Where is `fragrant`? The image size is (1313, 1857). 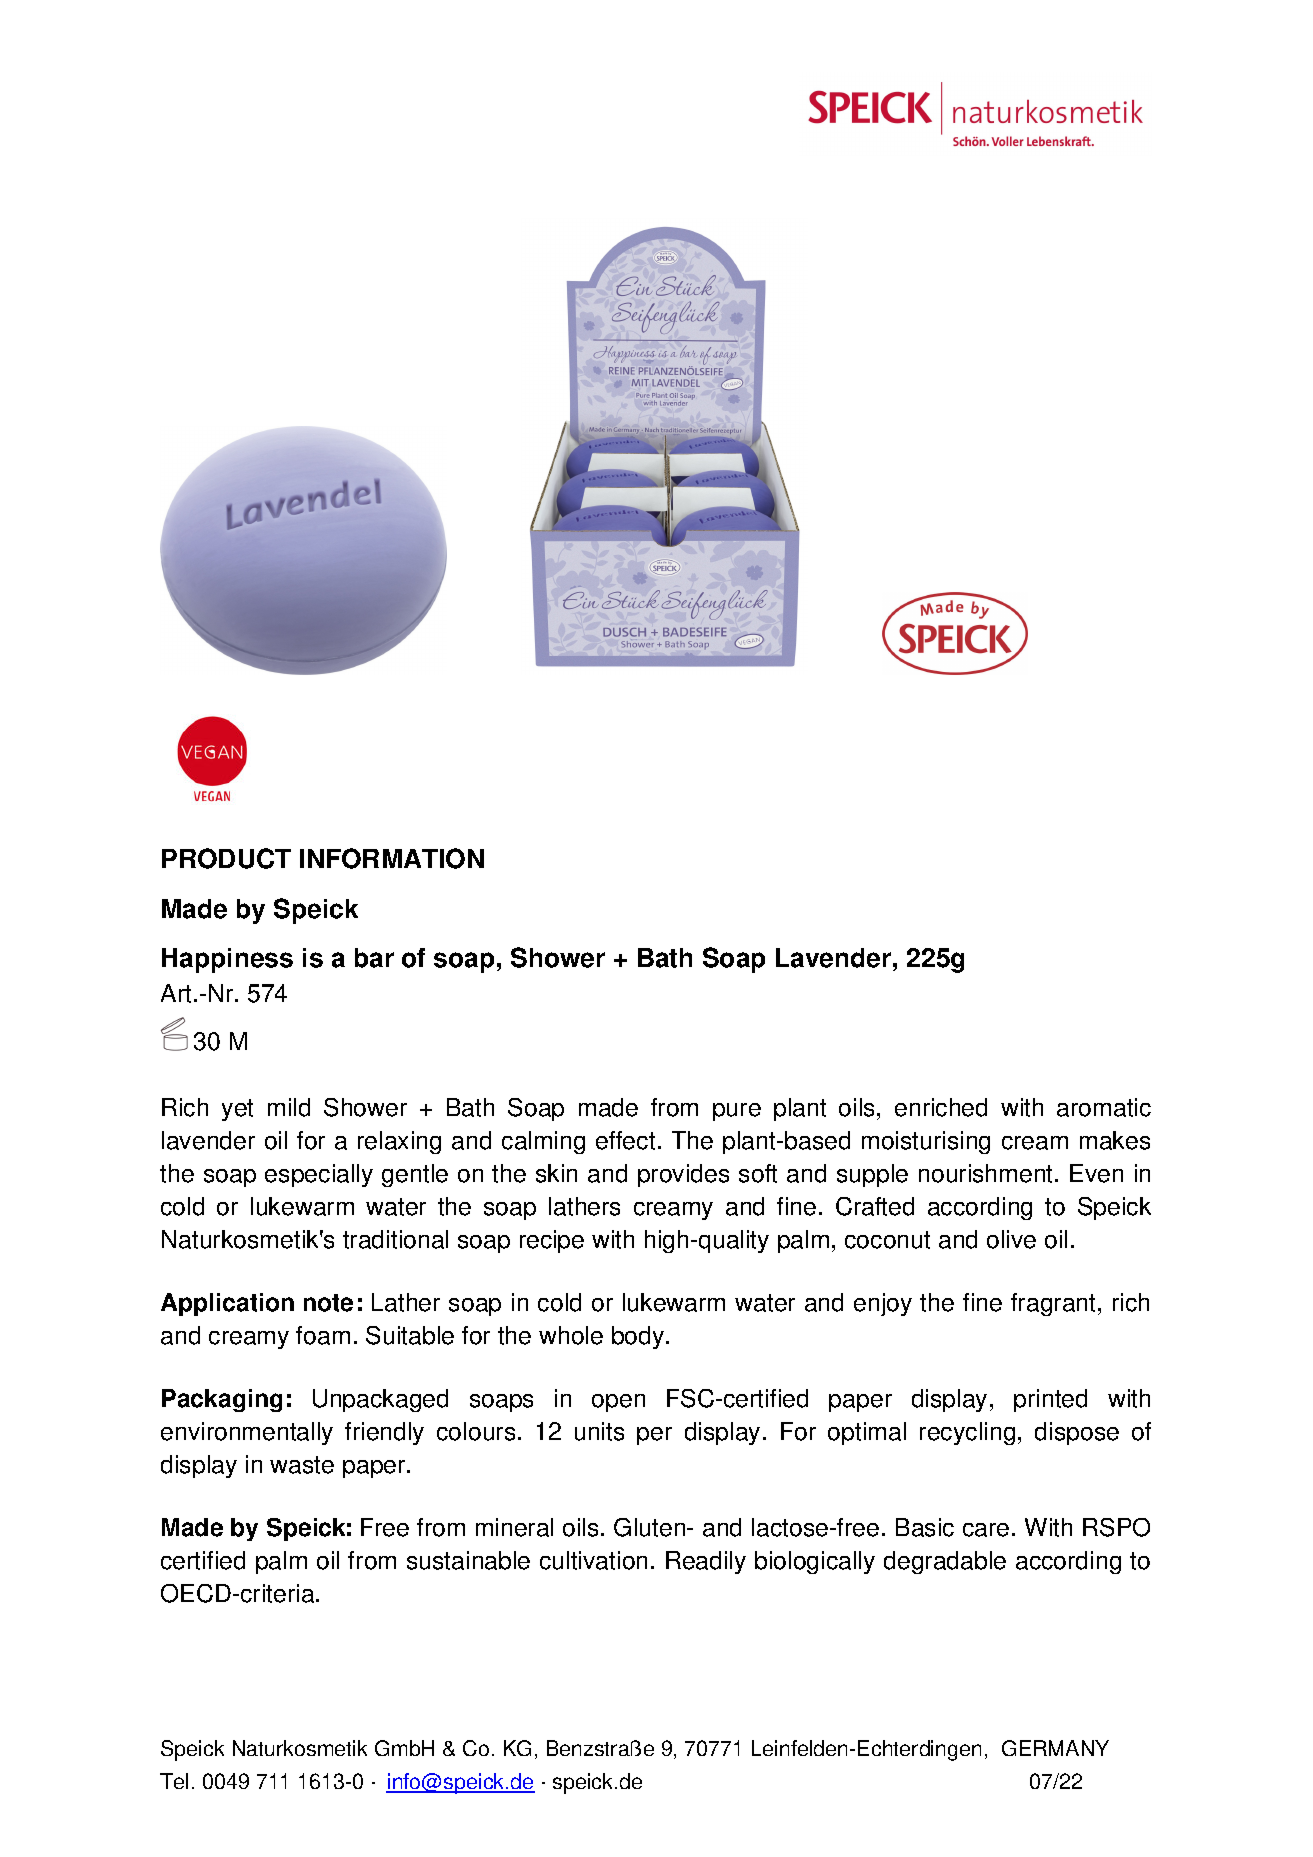
fragrant is located at coordinates (1053, 1304).
